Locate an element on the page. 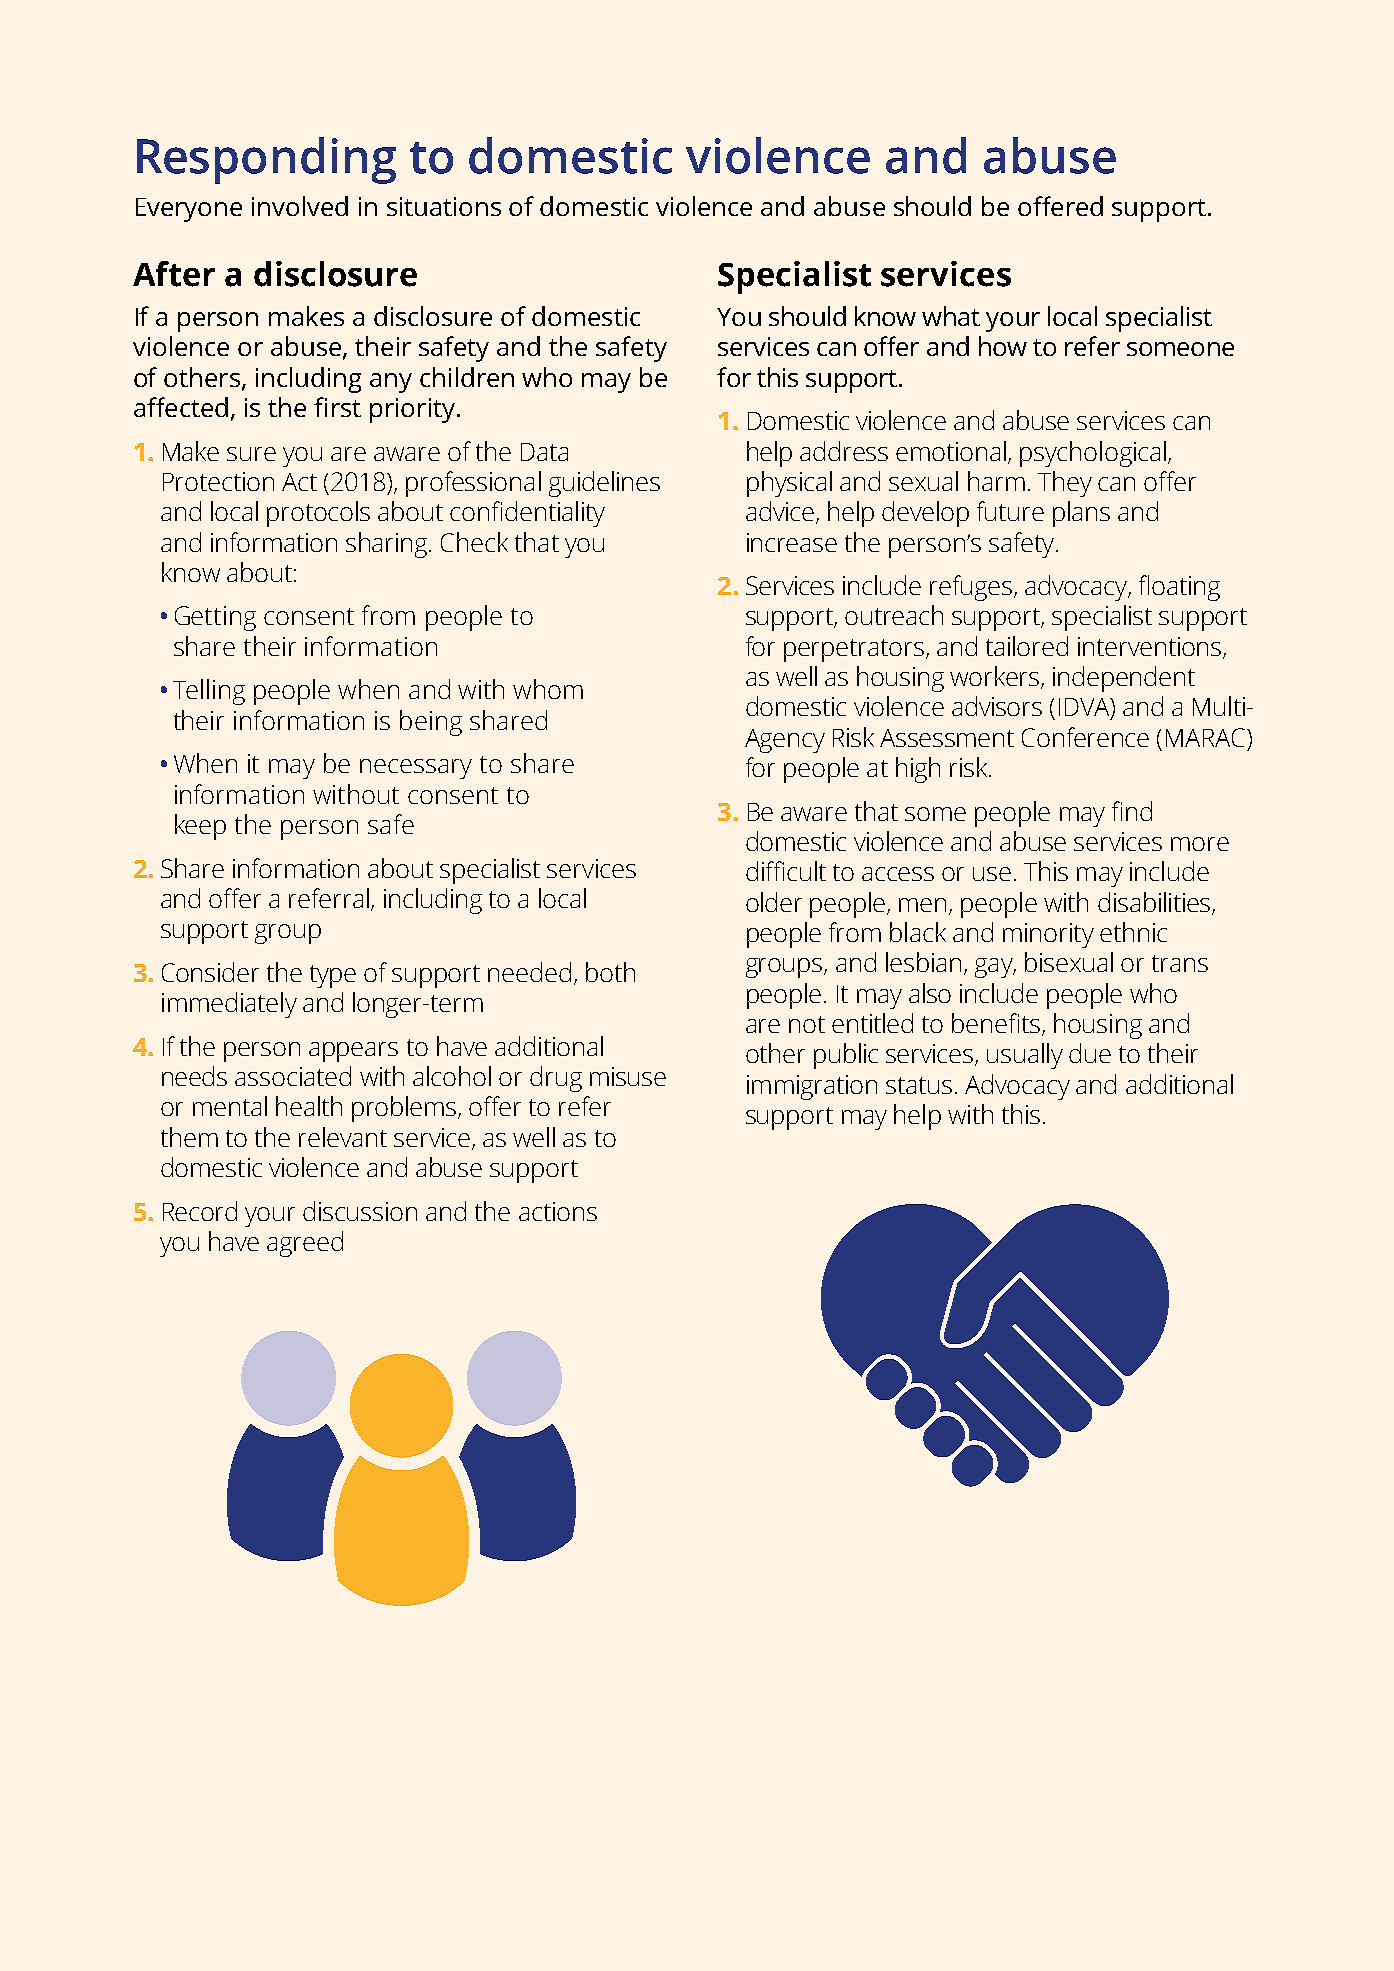  independent is located at coordinates (1124, 679).
